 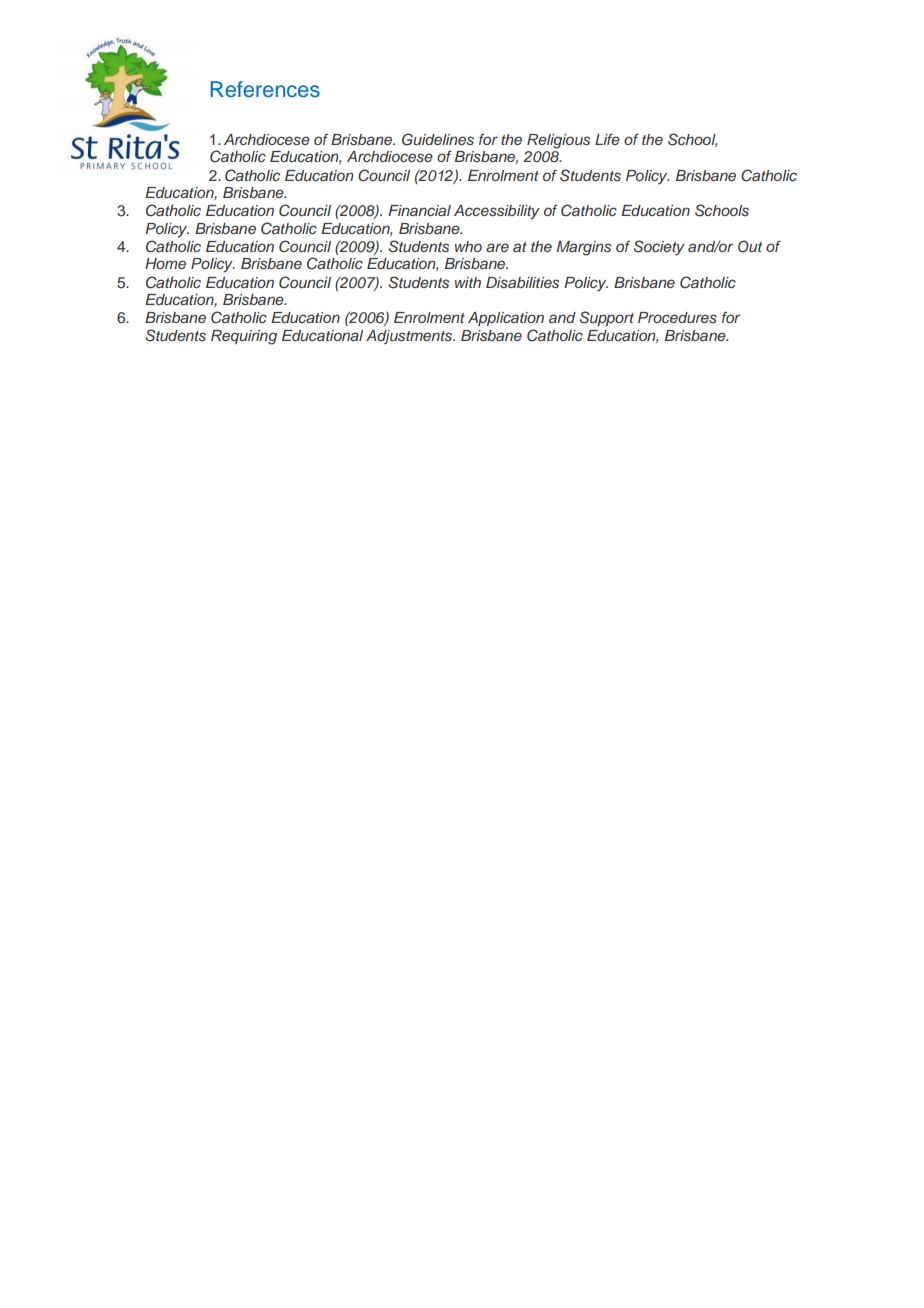 I want to click on Life, so click(x=607, y=139).
